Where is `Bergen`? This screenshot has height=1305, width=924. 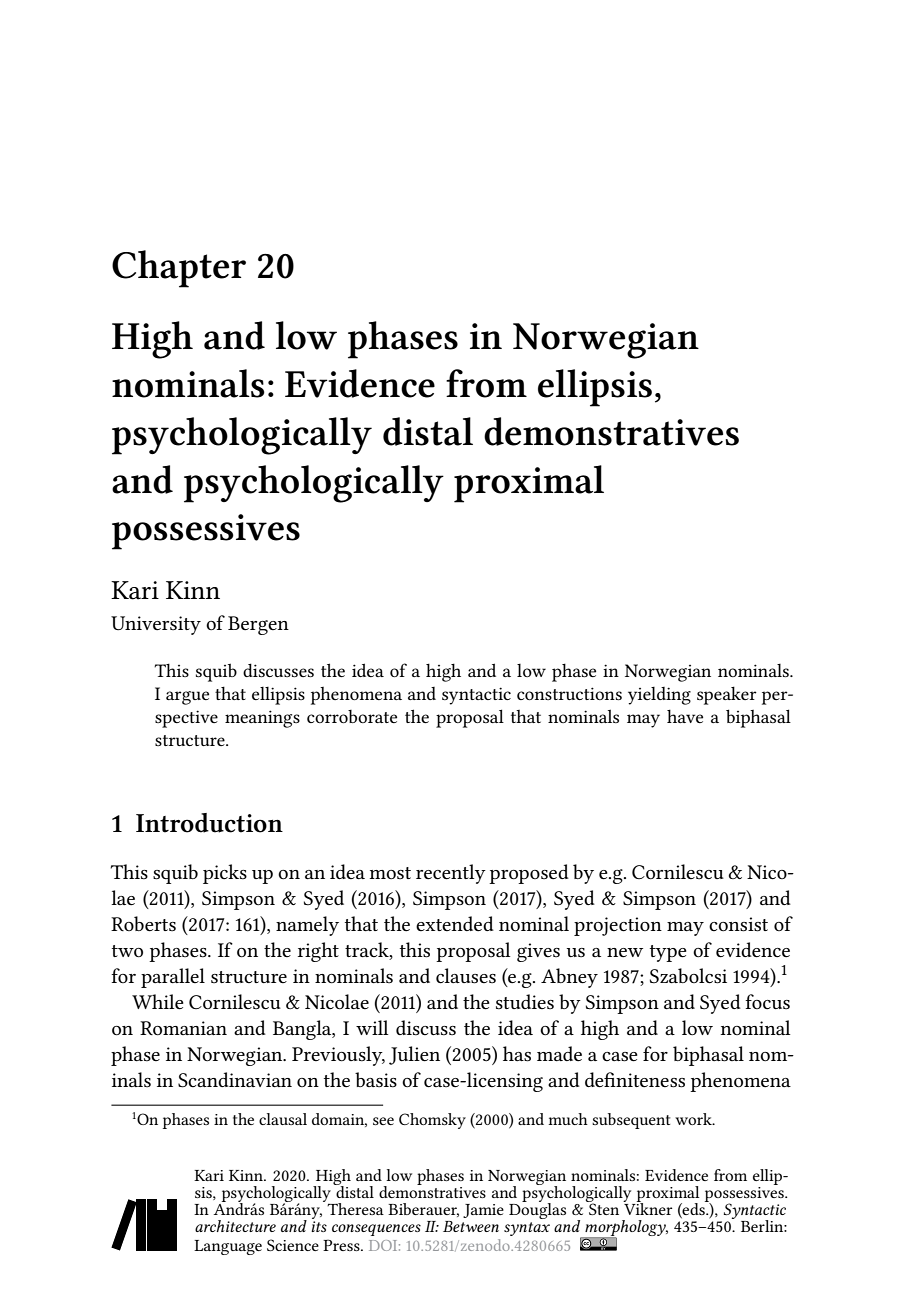 Bergen is located at coordinates (258, 625).
